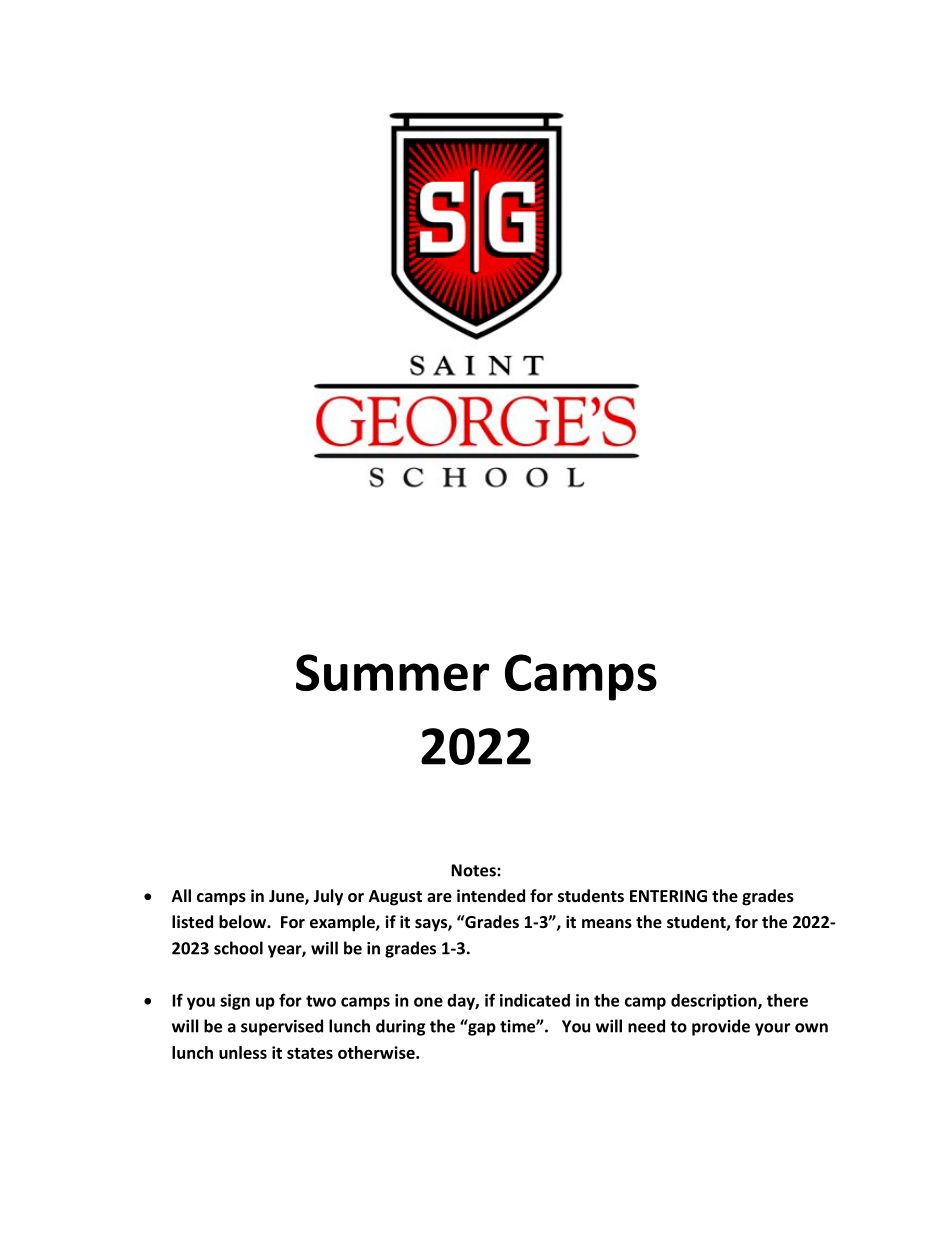 This screenshot has height=1233, width=952. What do you see at coordinates (439, 897) in the screenshot?
I see `are` at bounding box center [439, 897].
